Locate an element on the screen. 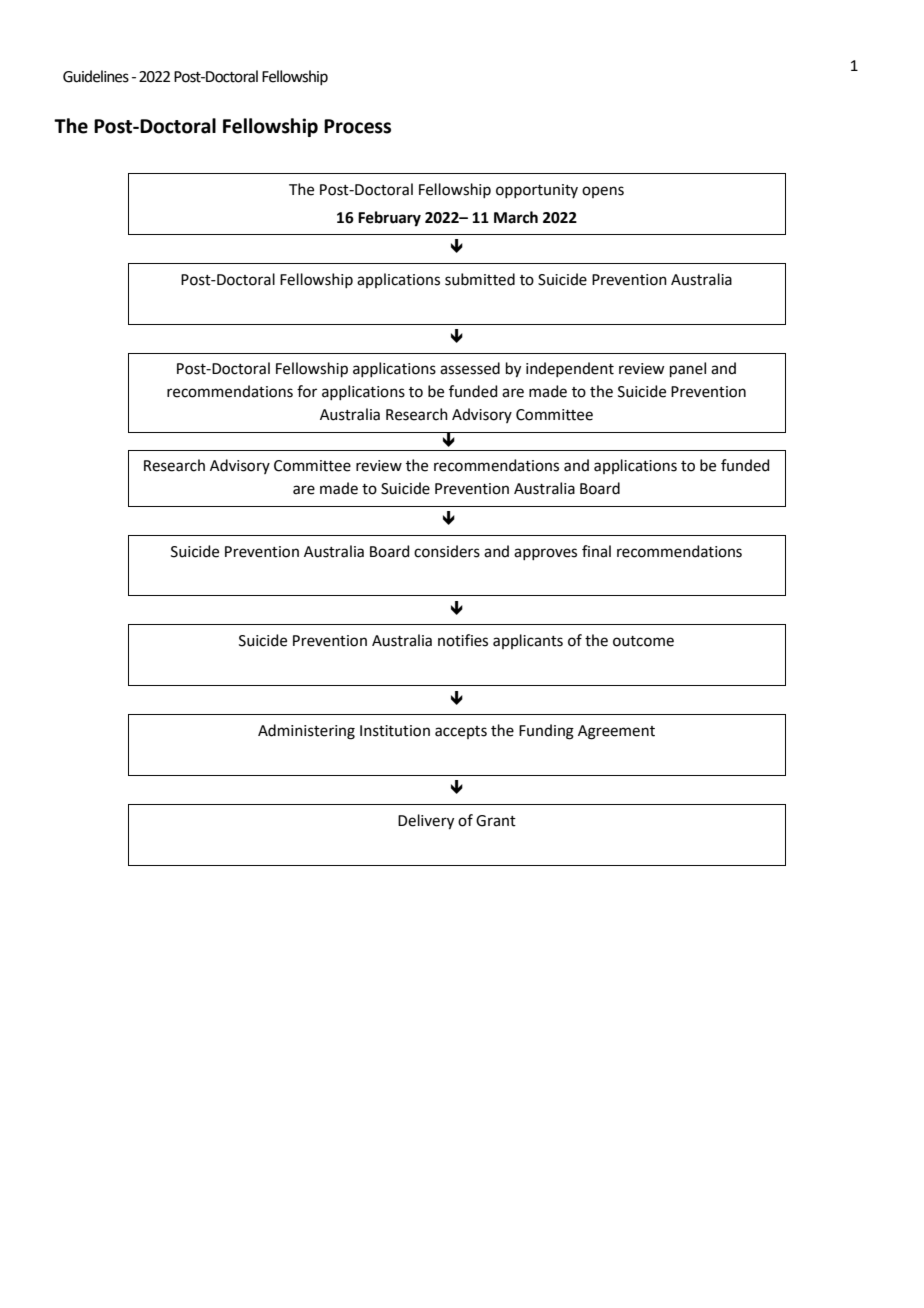 The width and height of the screenshot is (924, 1308). Institution is located at coordinates (395, 731).
